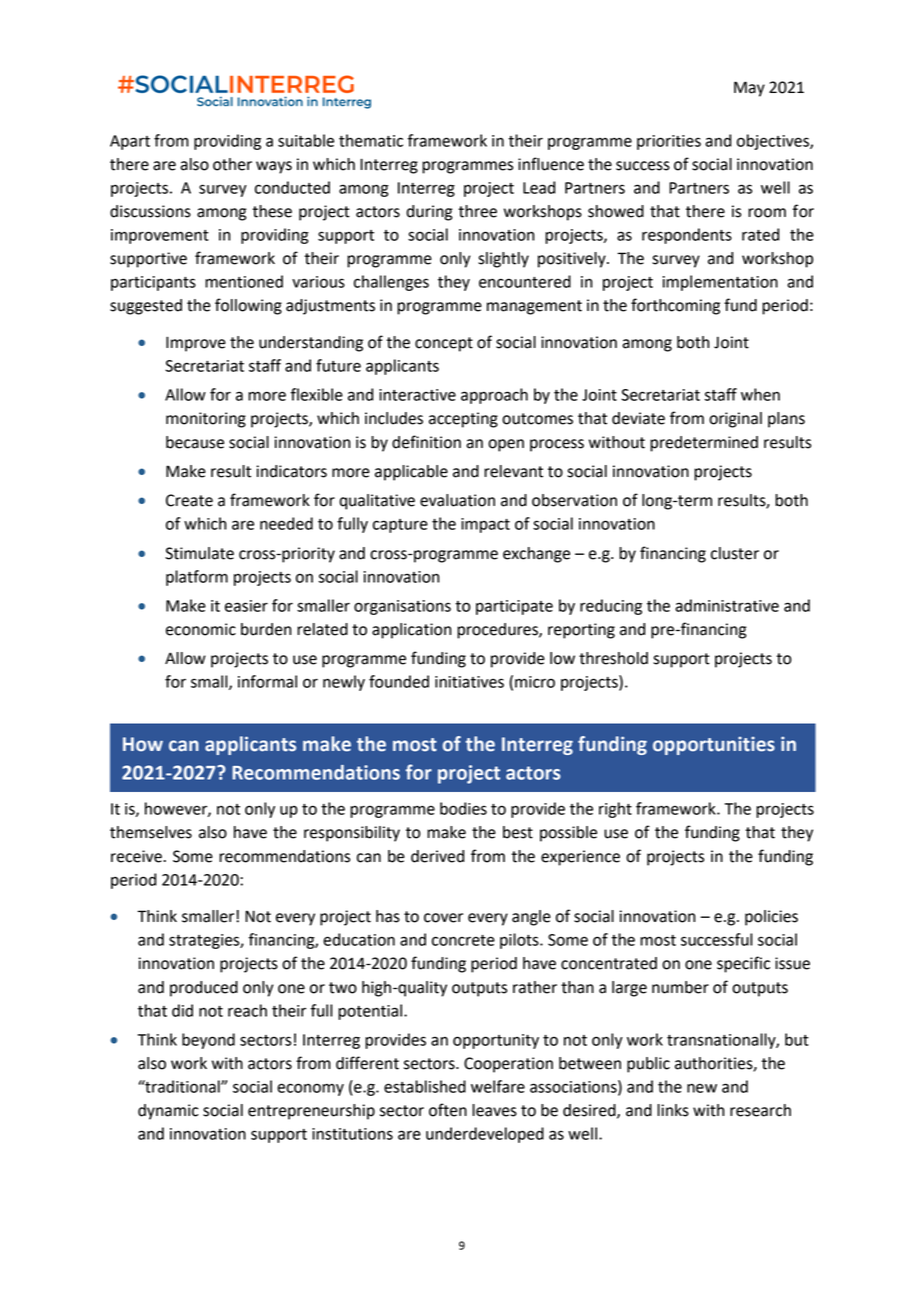 The image size is (924, 1308). Describe the element at coordinates (714, 746) in the document. I see `opportunities` at that location.
